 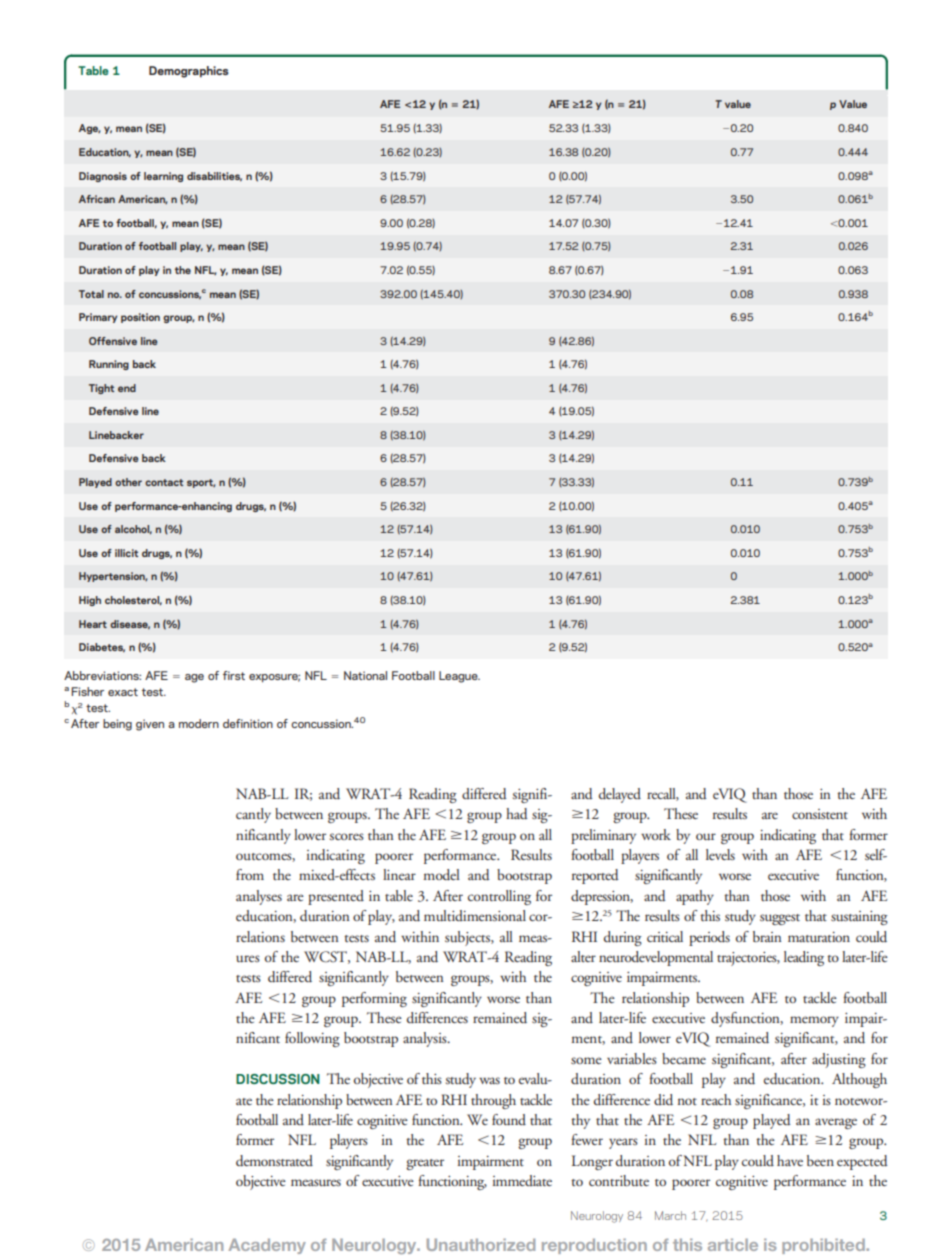 What do you see at coordinates (234, 675) in the document?
I see `first` at bounding box center [234, 675].
